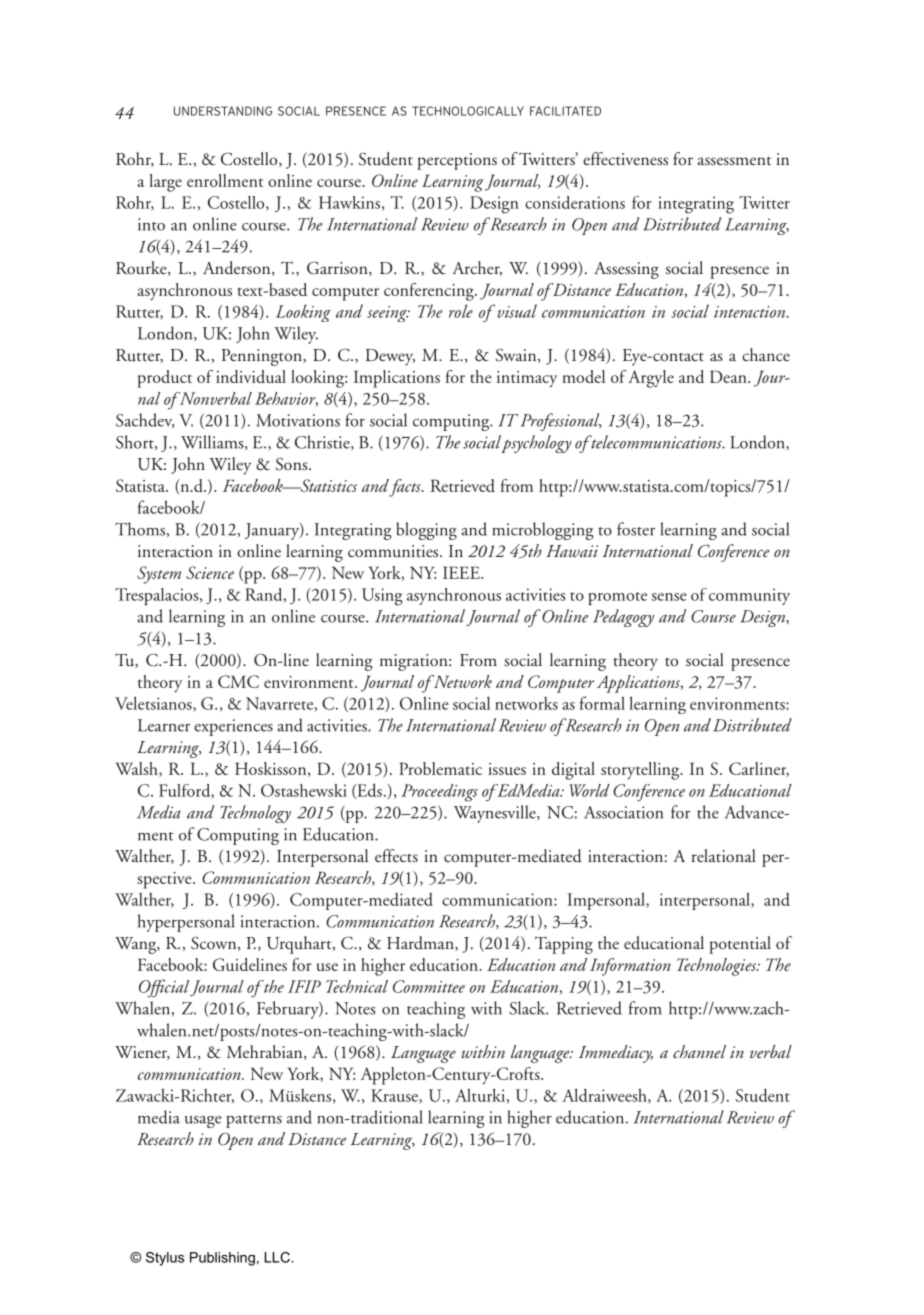  Describe the element at coordinates (203, 1122) in the page. I see `usage` at that location.
